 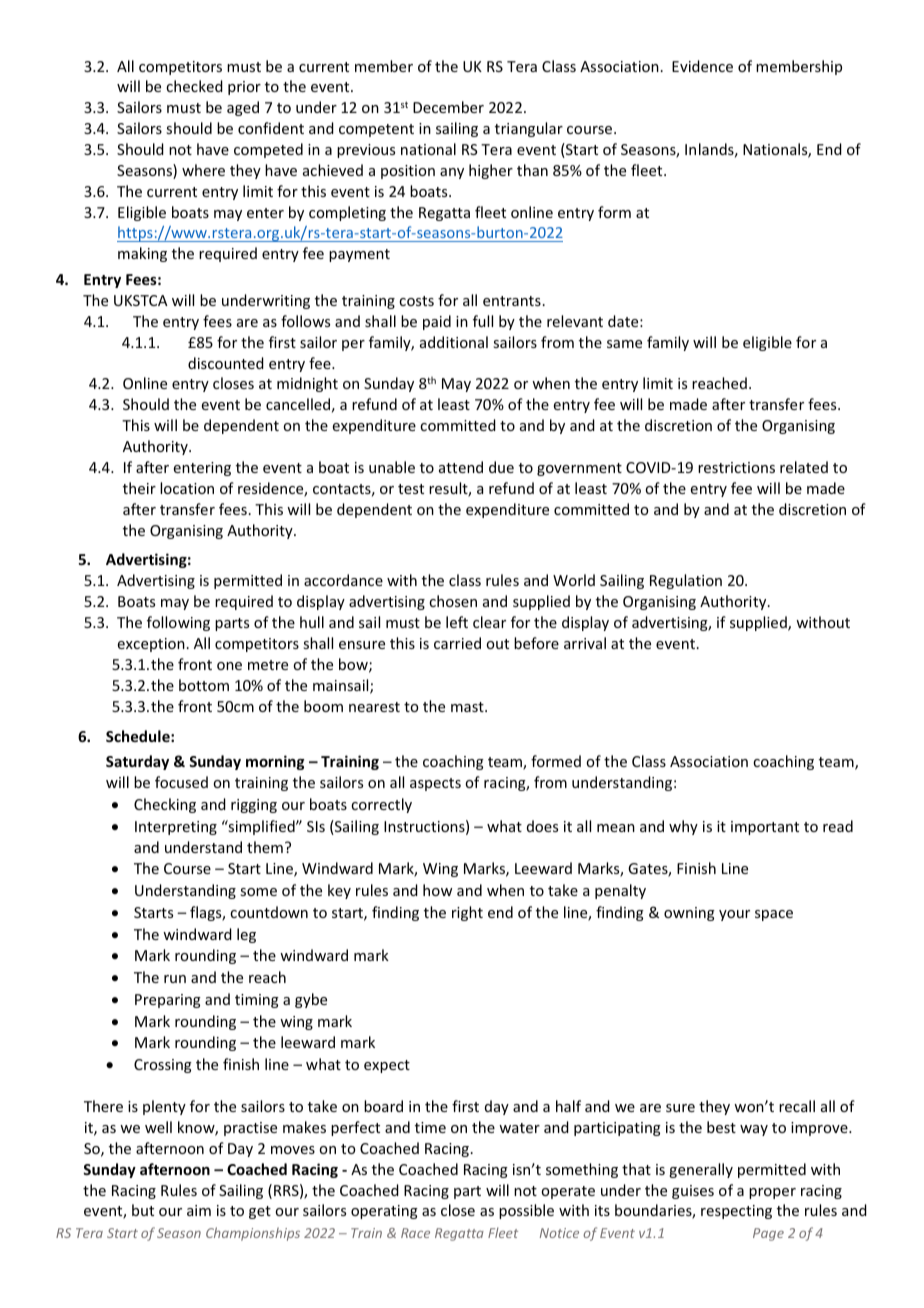 What do you see at coordinates (448, 107) in the screenshot?
I see `December` at bounding box center [448, 107].
